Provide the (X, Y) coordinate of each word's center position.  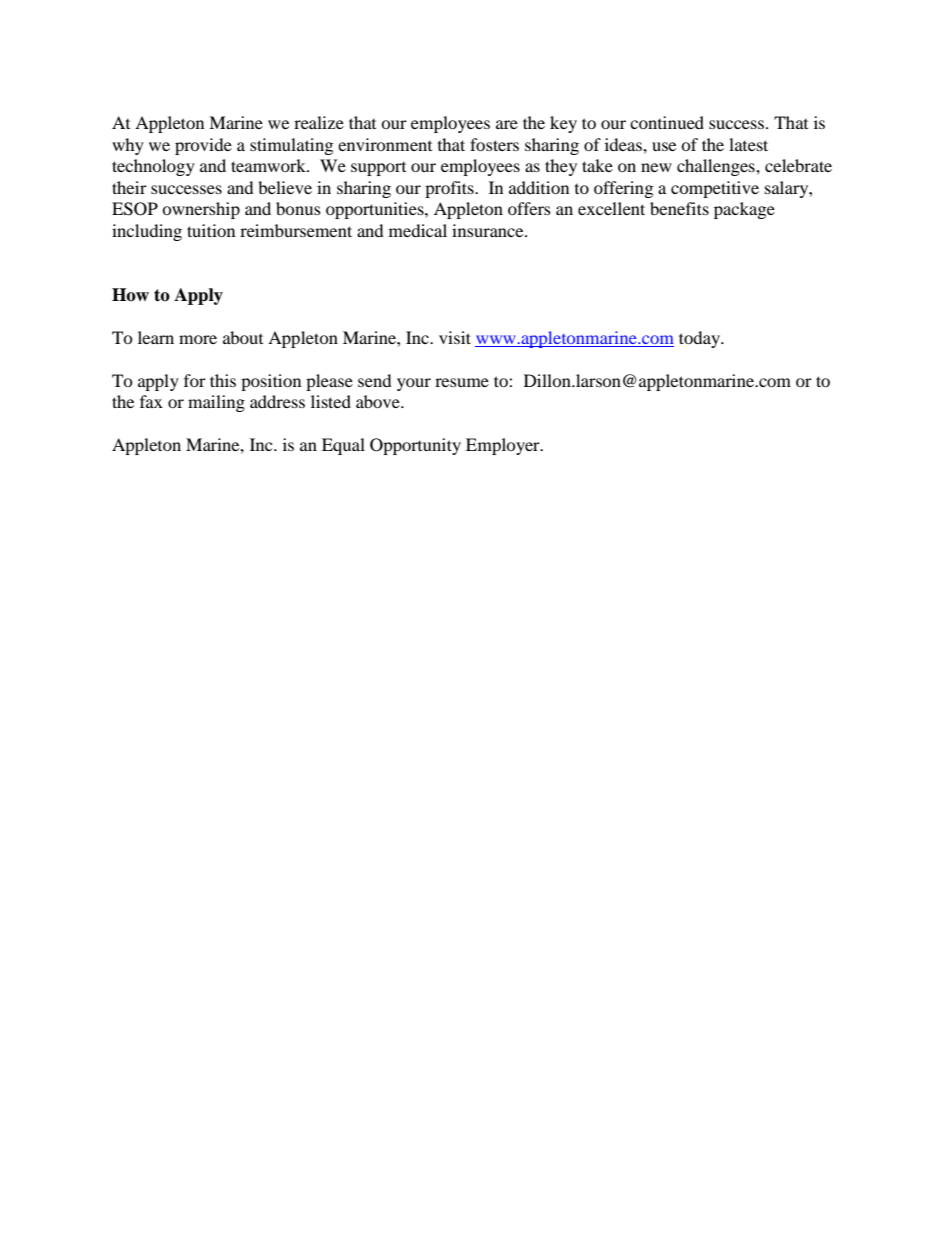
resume (462, 382)
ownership (201, 210)
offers (529, 208)
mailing (216, 403)
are (507, 124)
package (744, 210)
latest (748, 144)
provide (203, 146)
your (414, 384)
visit (455, 337)
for (195, 380)
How (130, 295)
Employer (504, 446)
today (700, 339)
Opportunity (415, 446)
